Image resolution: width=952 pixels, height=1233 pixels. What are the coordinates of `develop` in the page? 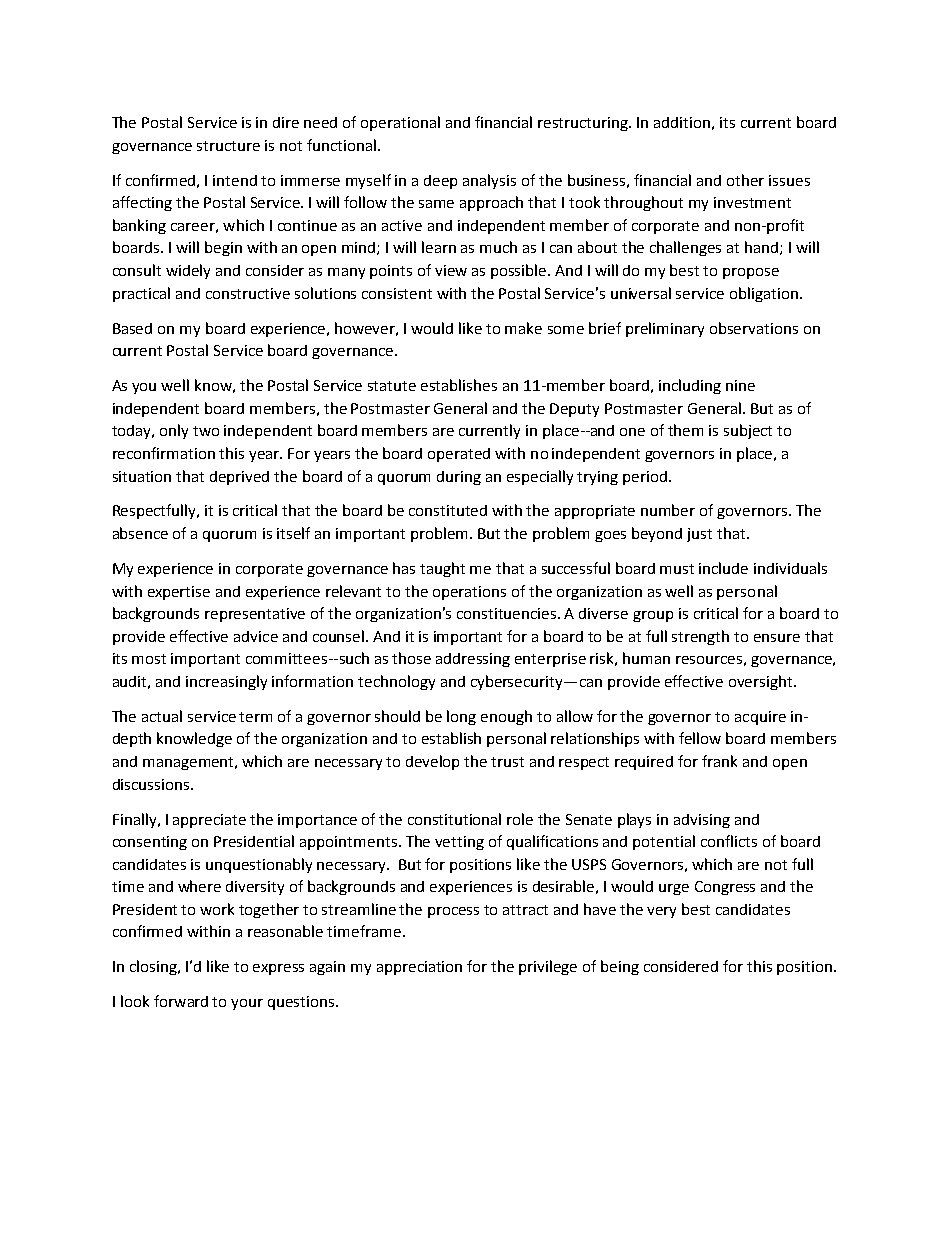 It's located at (432, 762).
